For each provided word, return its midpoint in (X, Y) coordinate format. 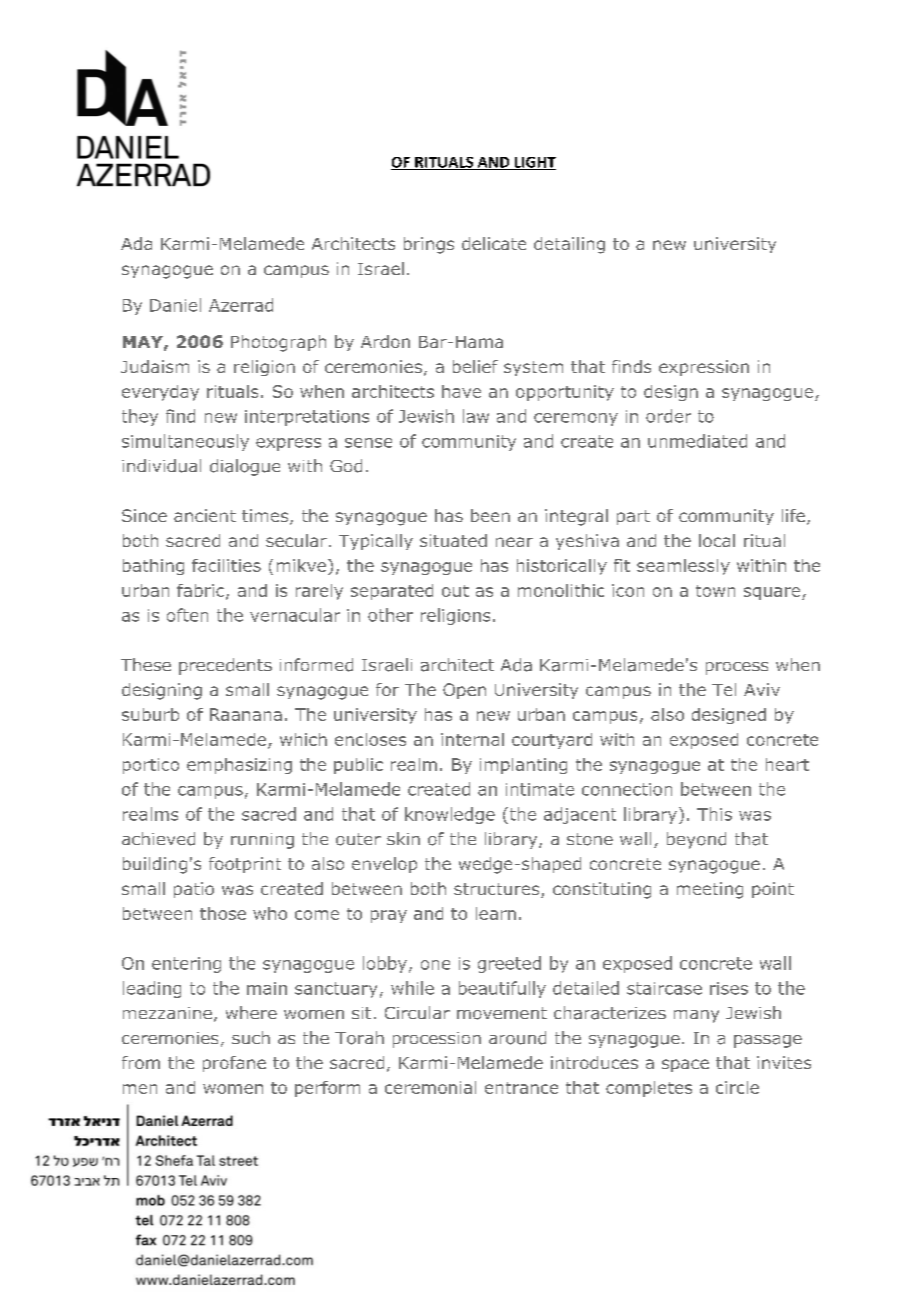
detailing (569, 245)
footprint (245, 865)
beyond (696, 840)
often (187, 615)
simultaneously (185, 442)
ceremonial (430, 1087)
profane (234, 1064)
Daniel (175, 305)
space (685, 1065)
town (715, 591)
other (390, 615)
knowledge (450, 815)
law (476, 416)
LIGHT (534, 163)
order (668, 416)
